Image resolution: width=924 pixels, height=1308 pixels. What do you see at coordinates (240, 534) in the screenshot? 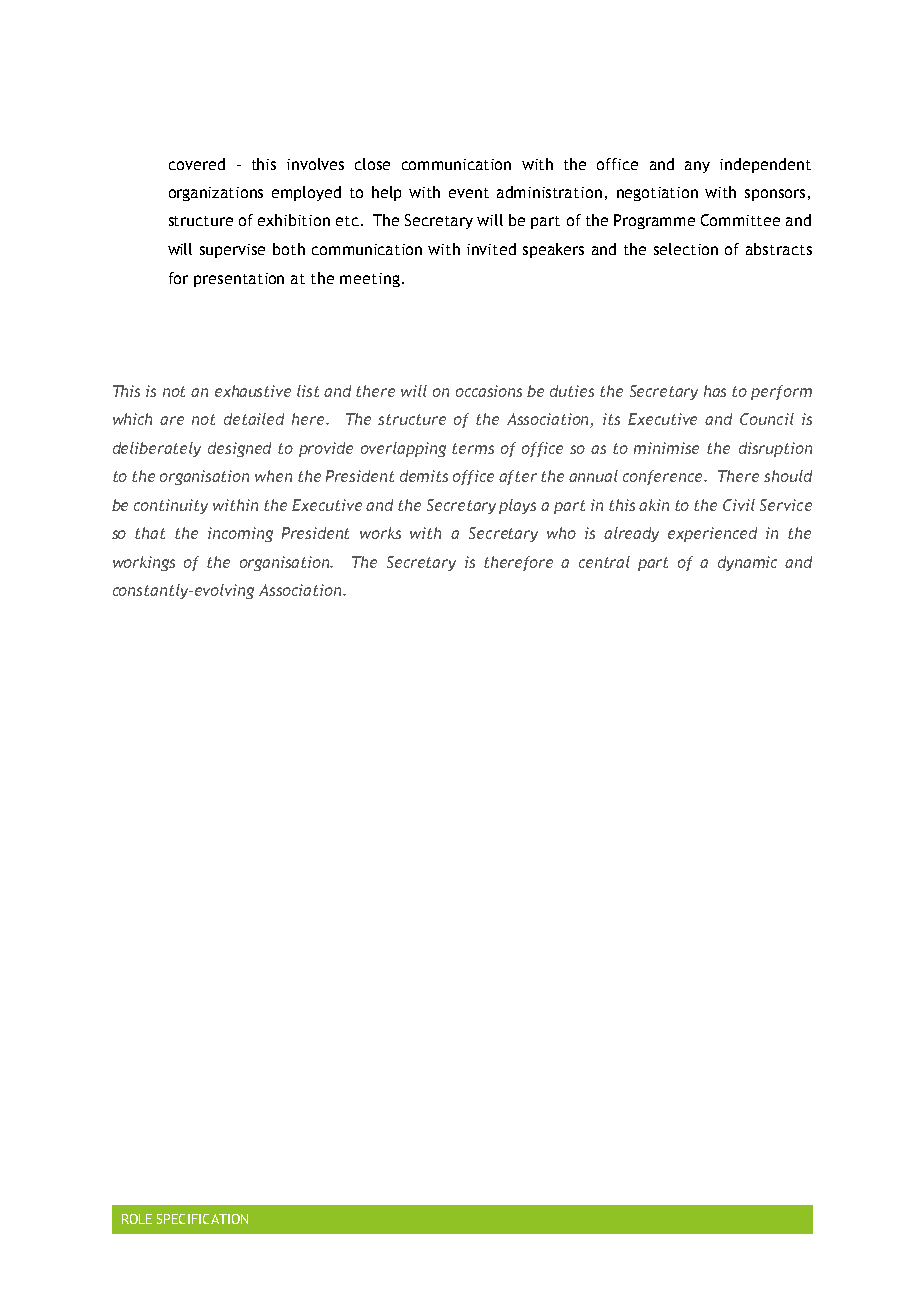
I see `incoming` at bounding box center [240, 534].
